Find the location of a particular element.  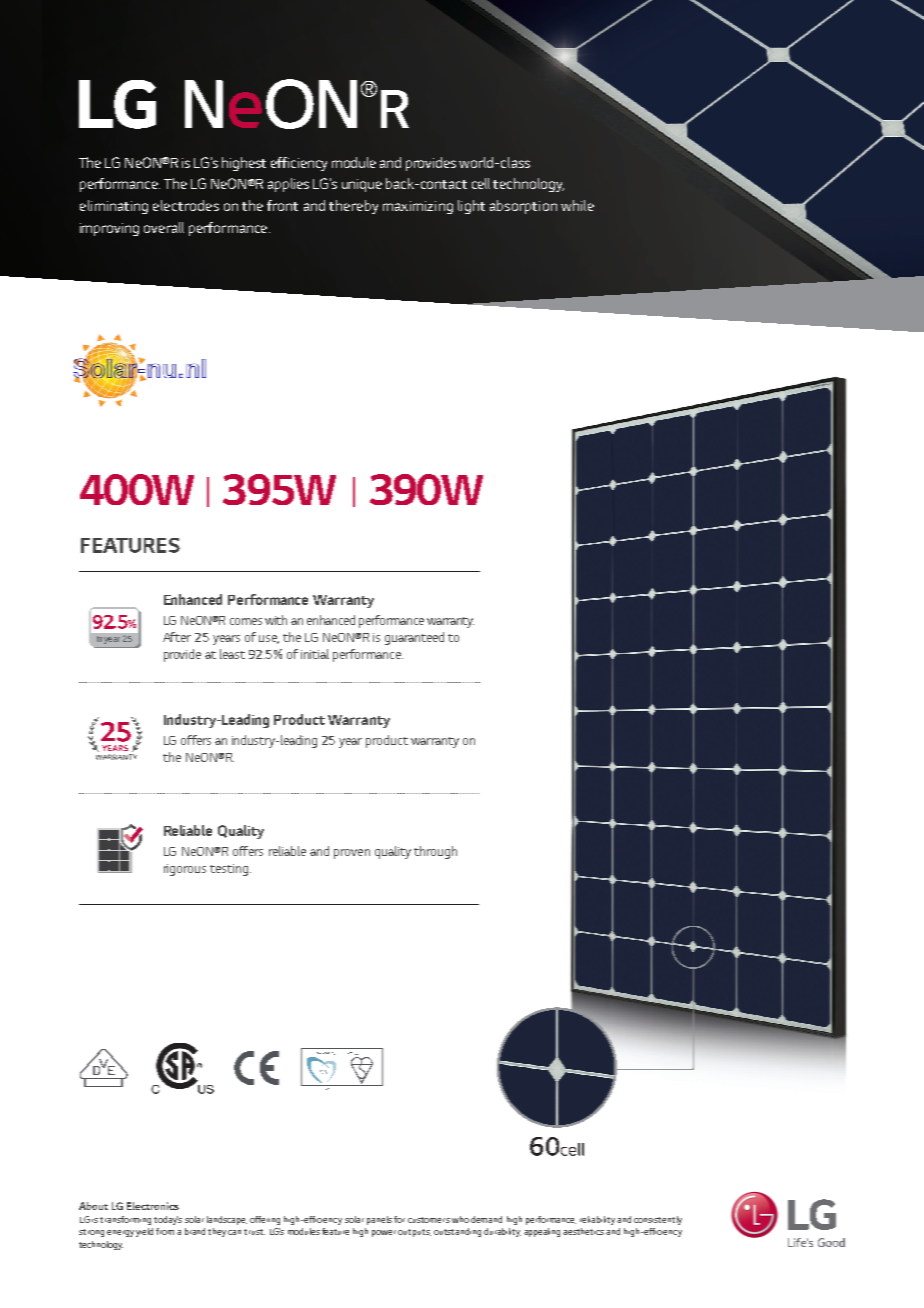

through is located at coordinates (435, 852).
